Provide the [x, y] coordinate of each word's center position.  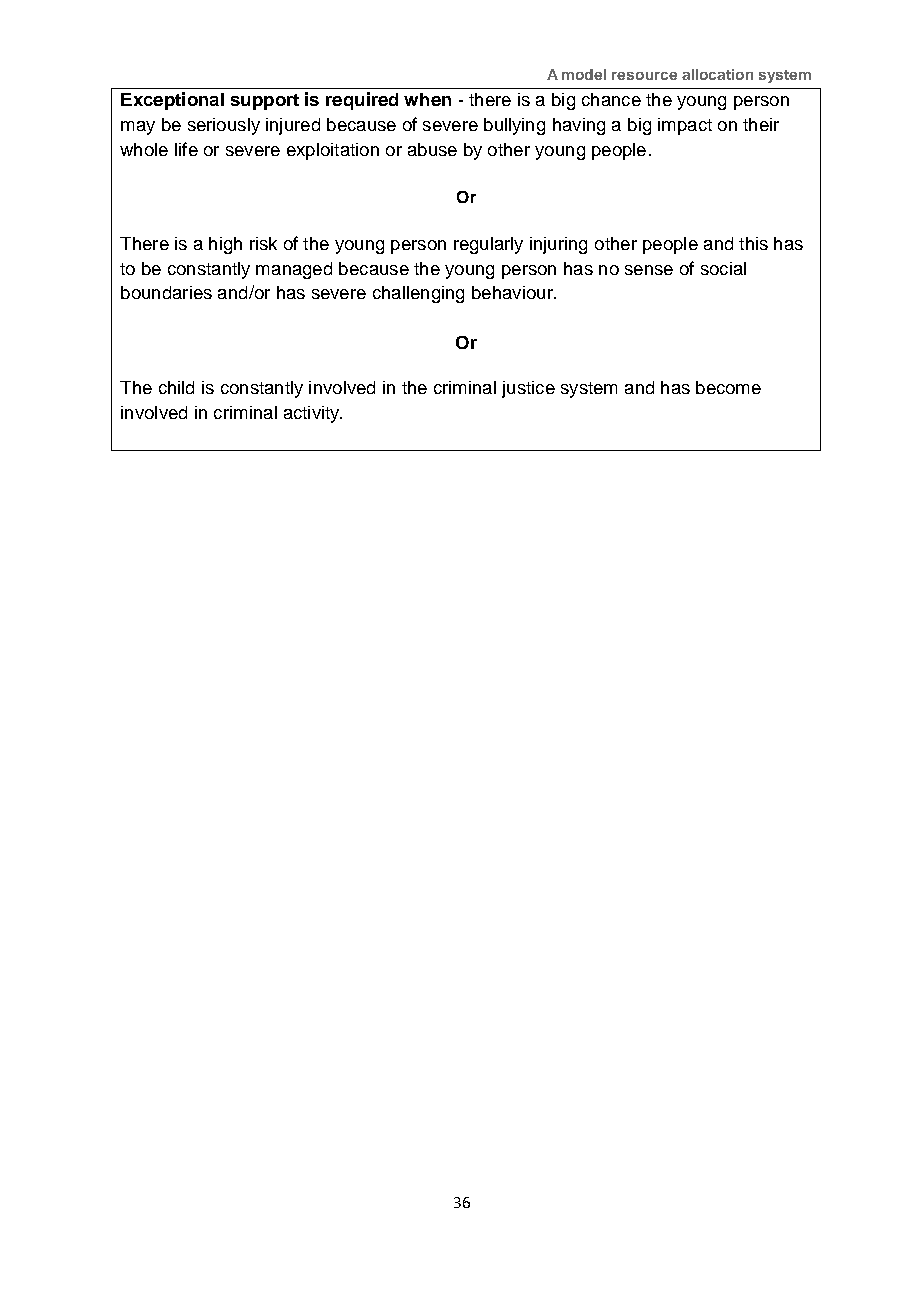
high [225, 245]
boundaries [166, 292]
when [427, 99]
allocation [717, 74]
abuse [432, 149]
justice [528, 389]
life [186, 149]
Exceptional [172, 101]
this [753, 243]
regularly [488, 245]
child [176, 387]
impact [685, 126]
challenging [418, 294]
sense [649, 270]
